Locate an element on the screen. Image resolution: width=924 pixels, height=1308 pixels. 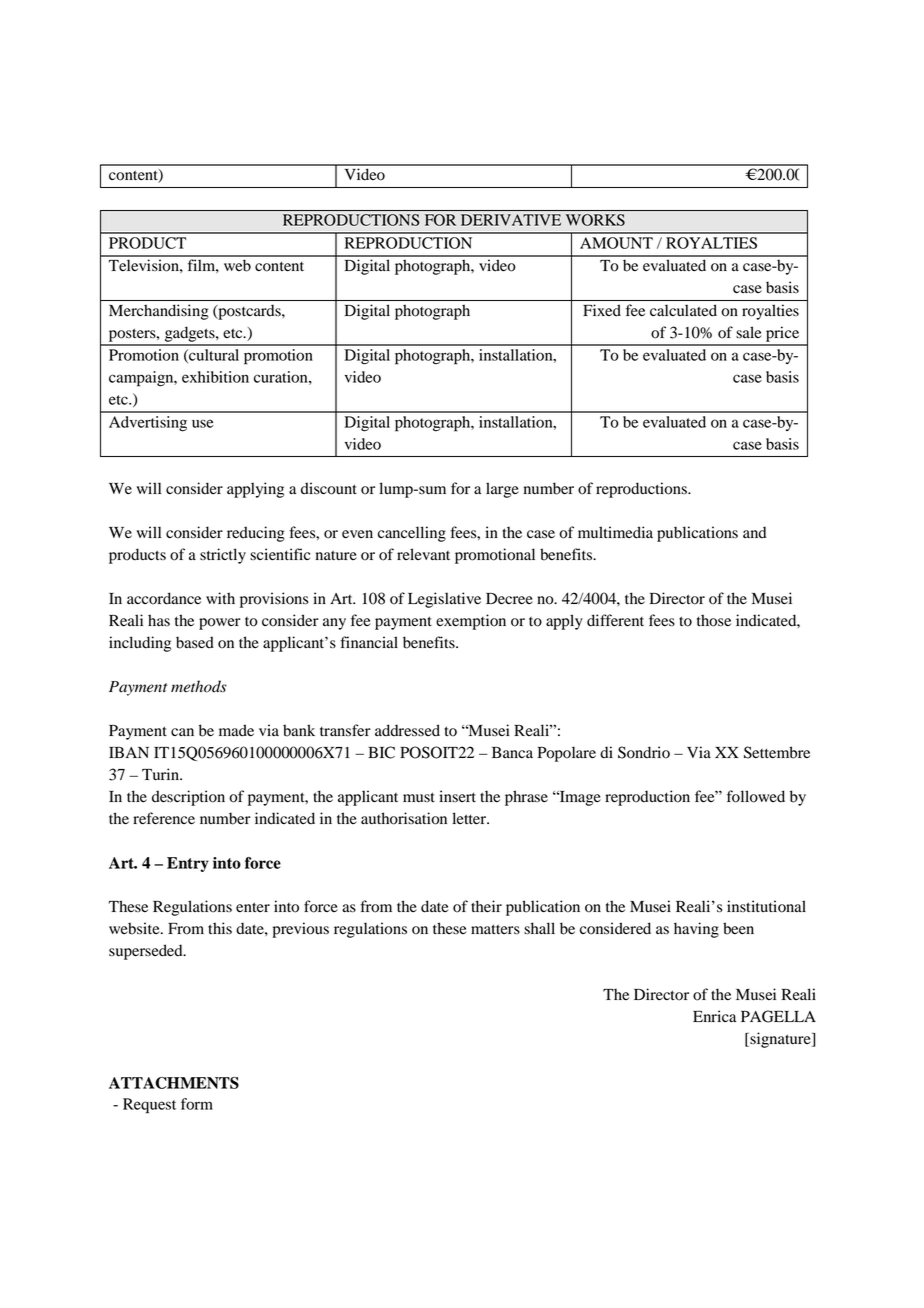
Merchandising is located at coordinates (158, 312).
